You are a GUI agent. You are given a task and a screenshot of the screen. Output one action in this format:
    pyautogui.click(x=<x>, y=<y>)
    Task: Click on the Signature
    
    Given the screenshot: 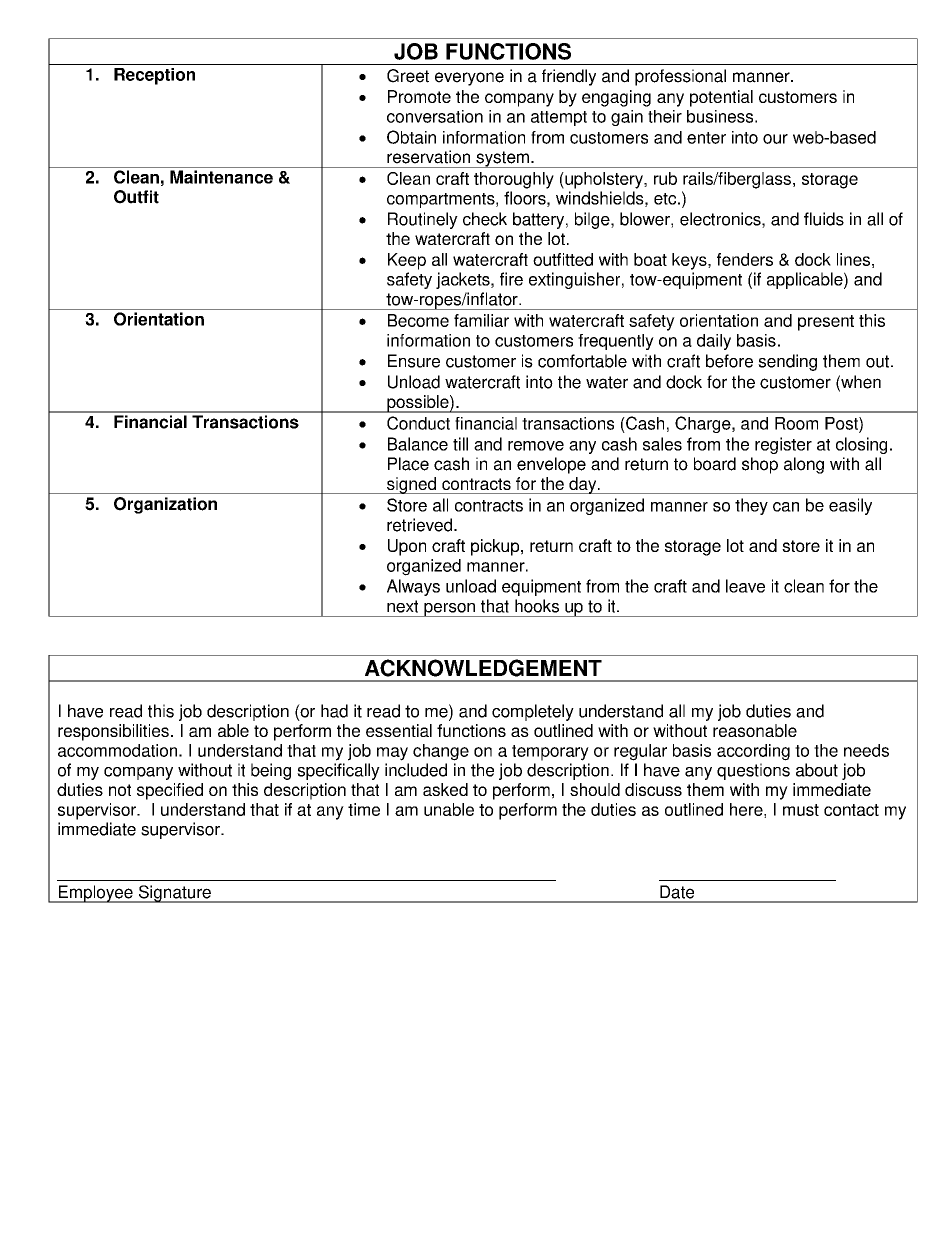 What is the action you would take?
    pyautogui.click(x=174, y=894)
